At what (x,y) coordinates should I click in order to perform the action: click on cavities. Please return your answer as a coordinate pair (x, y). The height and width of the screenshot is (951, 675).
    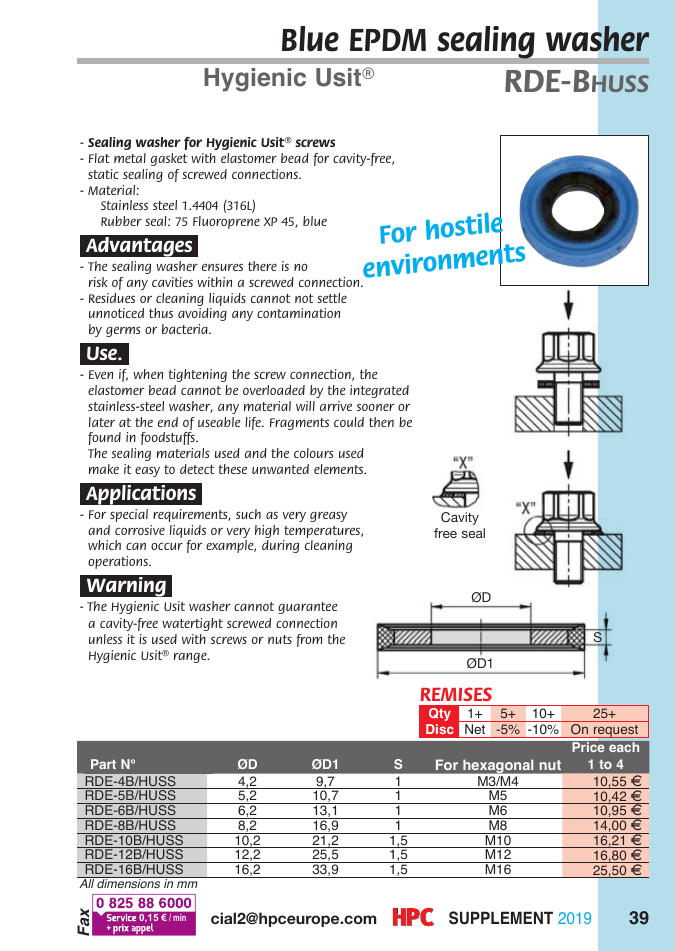
    Looking at the image, I should click on (172, 282).
